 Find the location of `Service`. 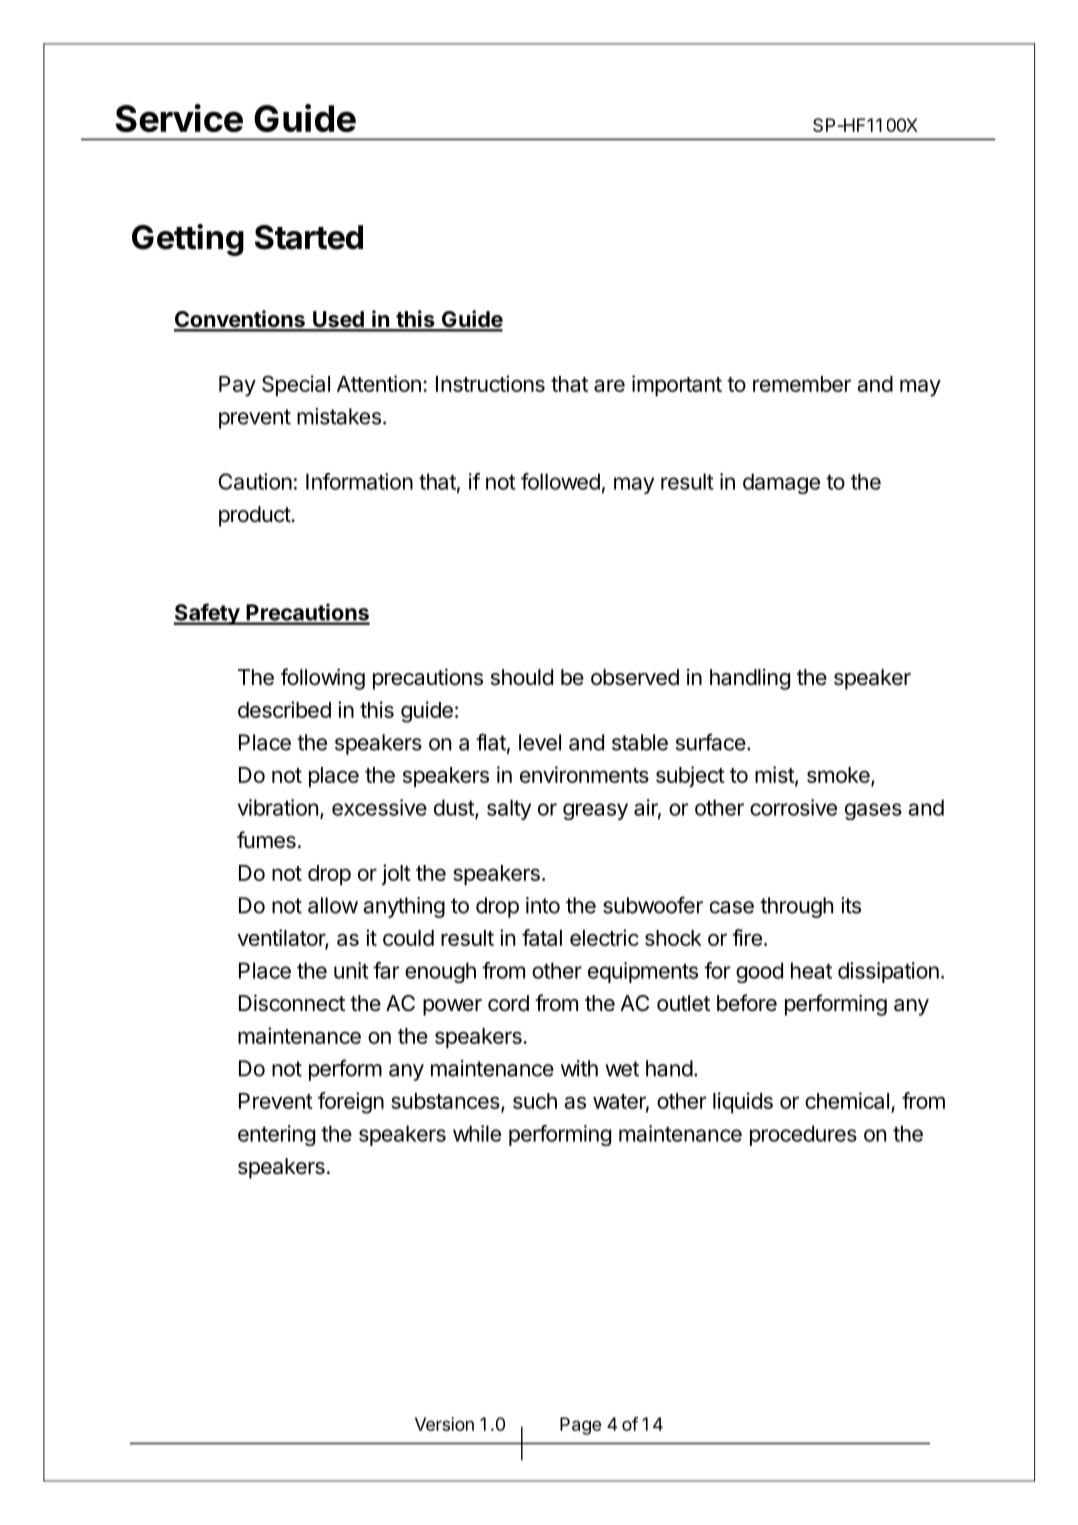

Service is located at coordinates (179, 118).
